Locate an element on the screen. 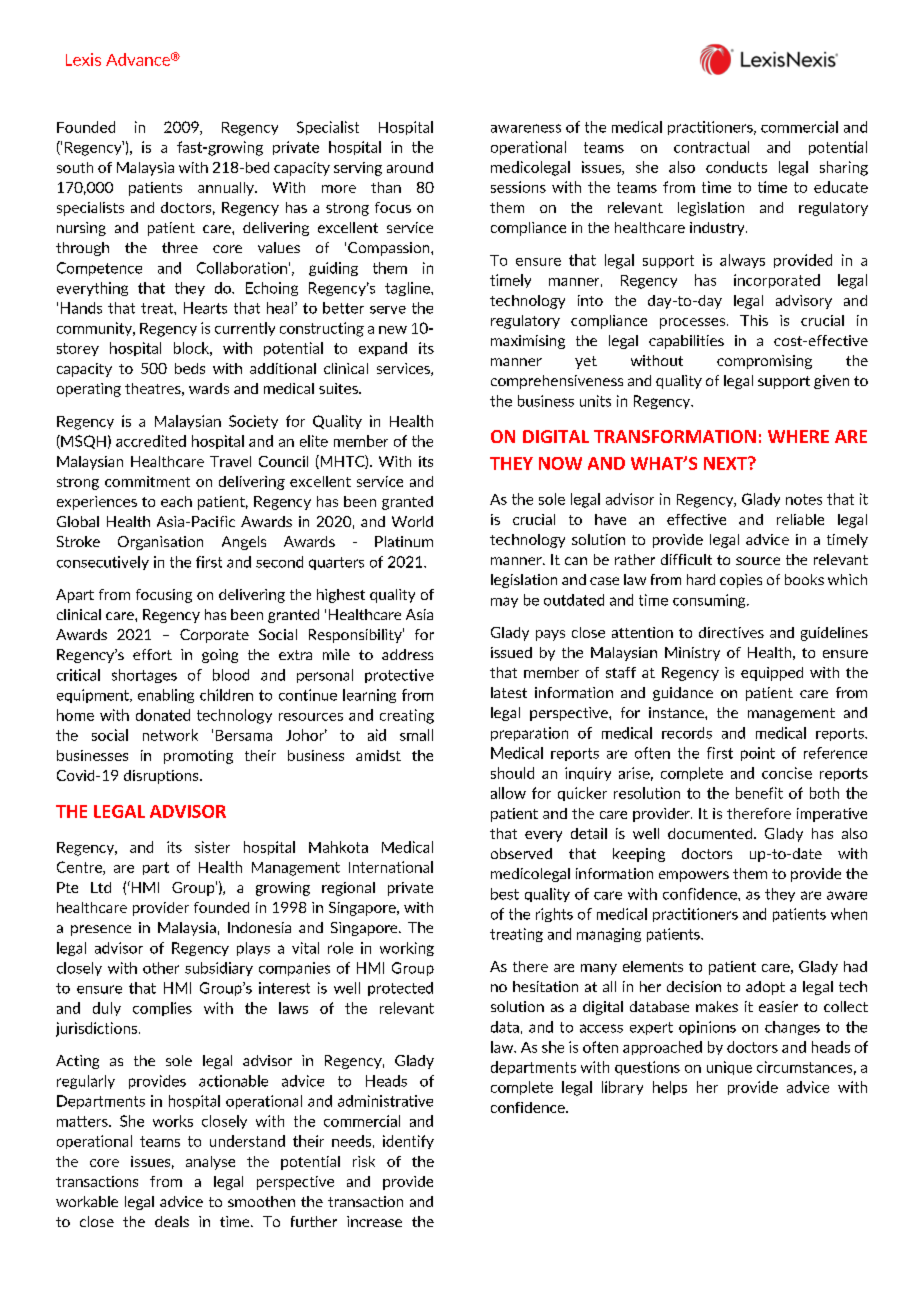 The width and height of the screenshot is (924, 1308). presence is located at coordinates (101, 930).
